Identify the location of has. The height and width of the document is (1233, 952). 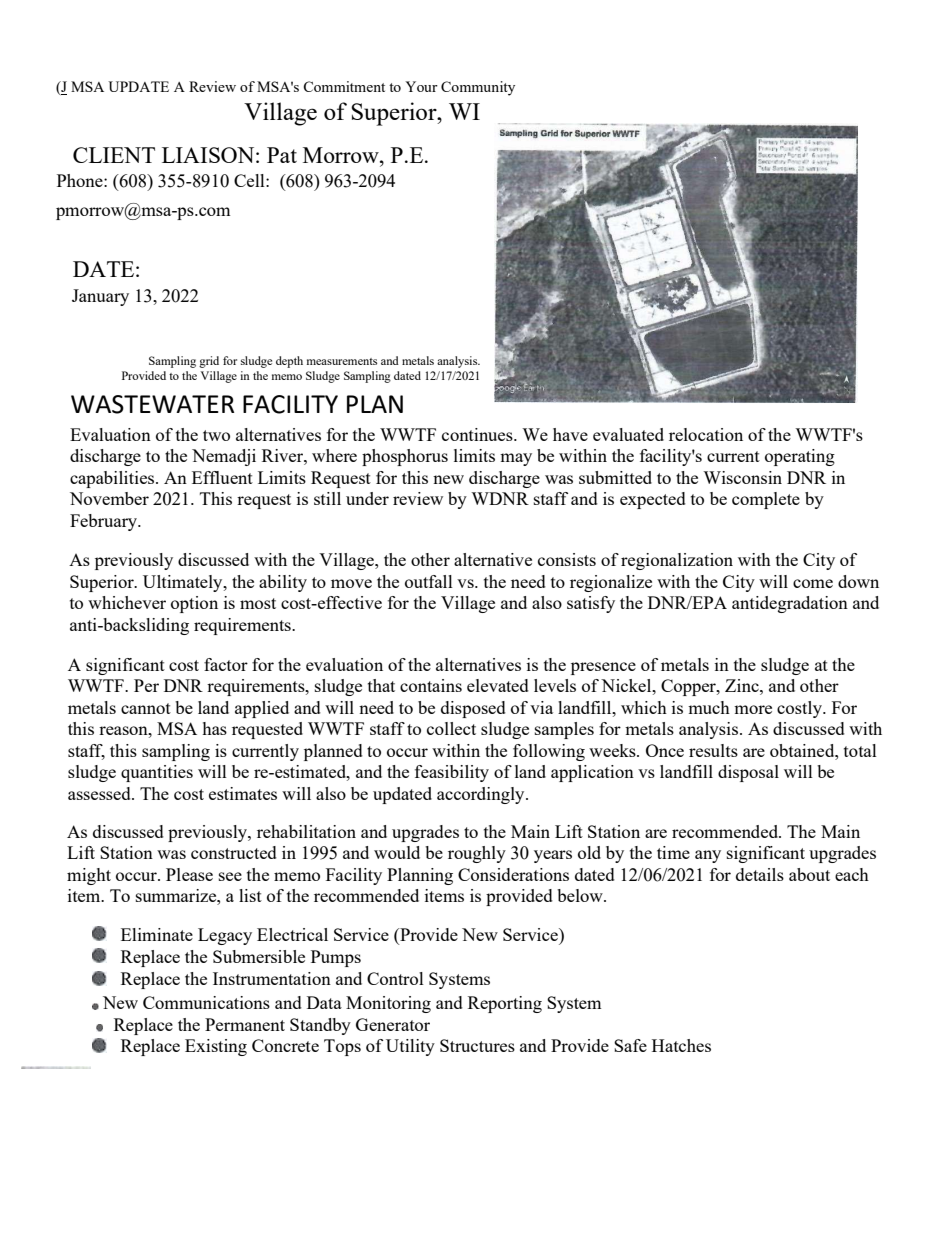
(214, 728).
